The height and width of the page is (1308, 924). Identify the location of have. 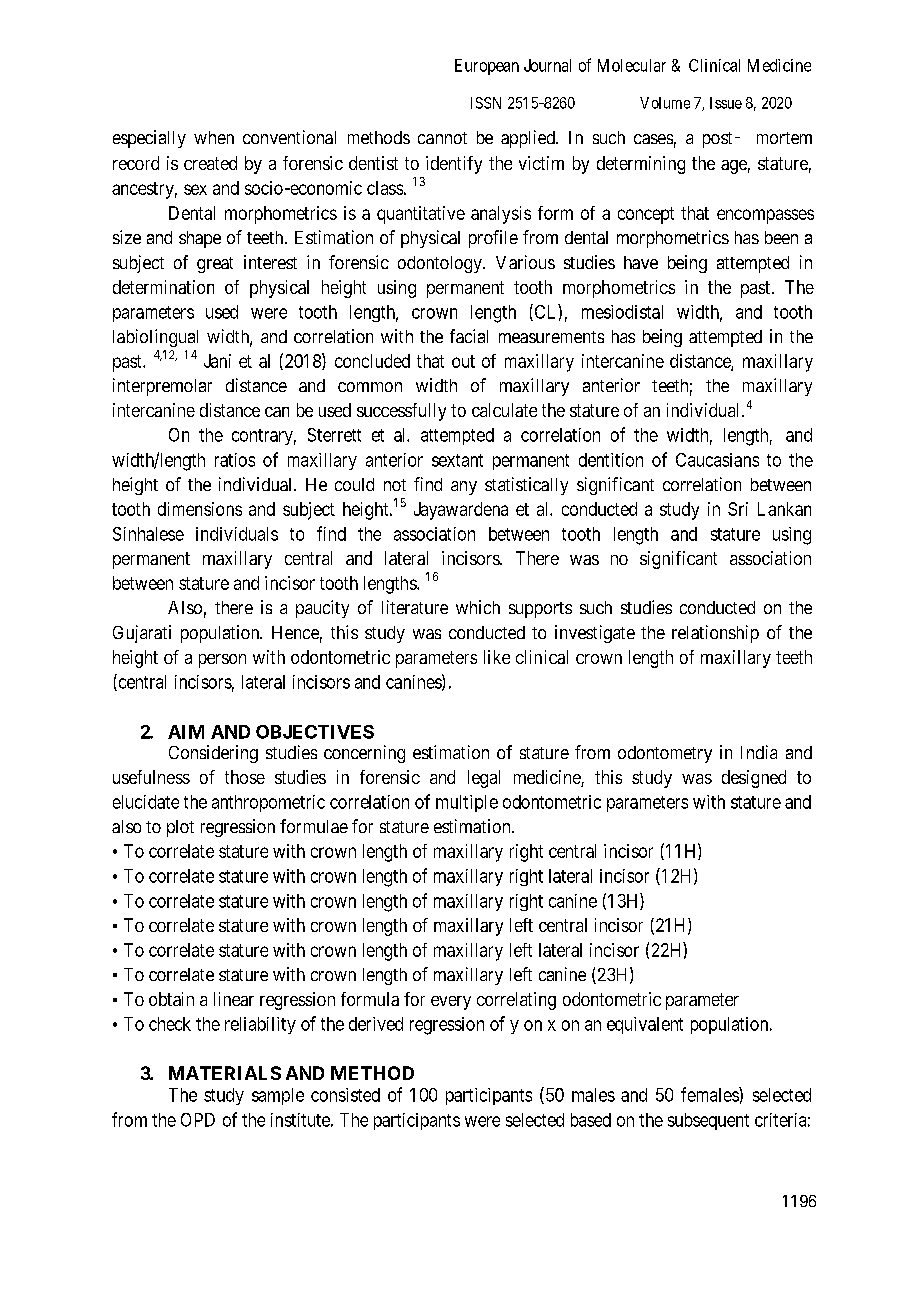
(641, 262).
